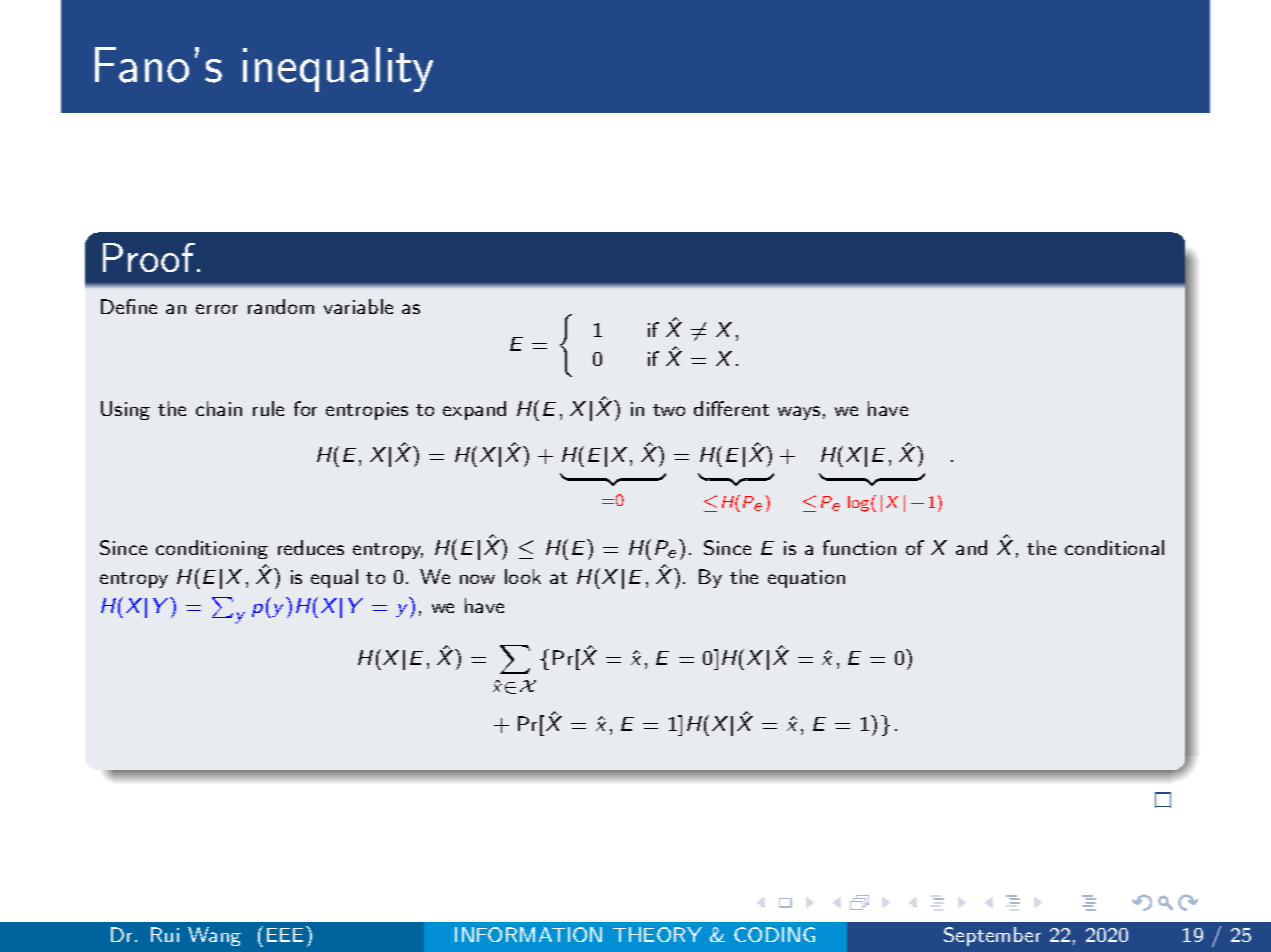  What do you see at coordinates (523, 576) in the document?
I see `look` at bounding box center [523, 576].
